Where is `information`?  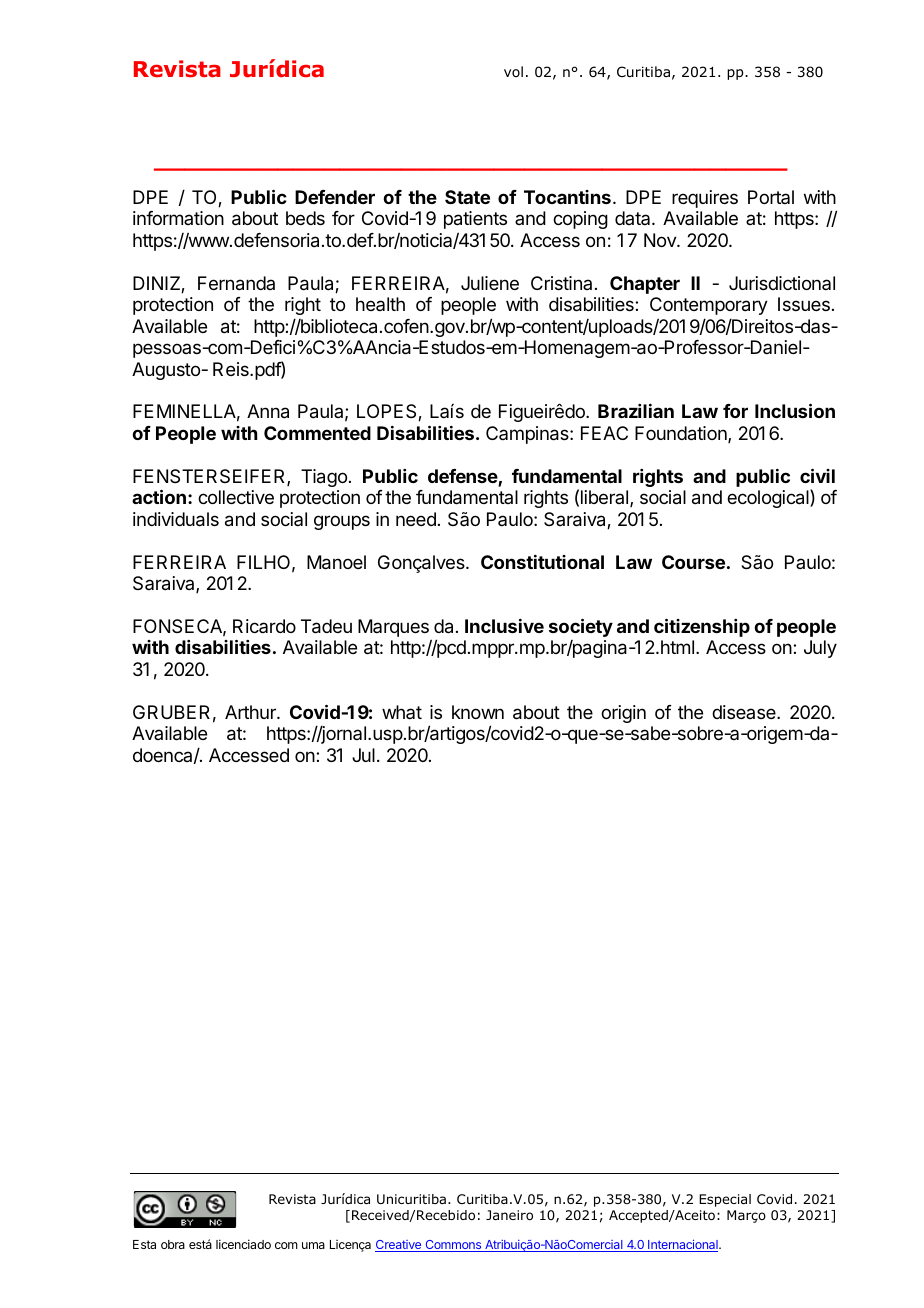
information is located at coordinates (178, 218).
